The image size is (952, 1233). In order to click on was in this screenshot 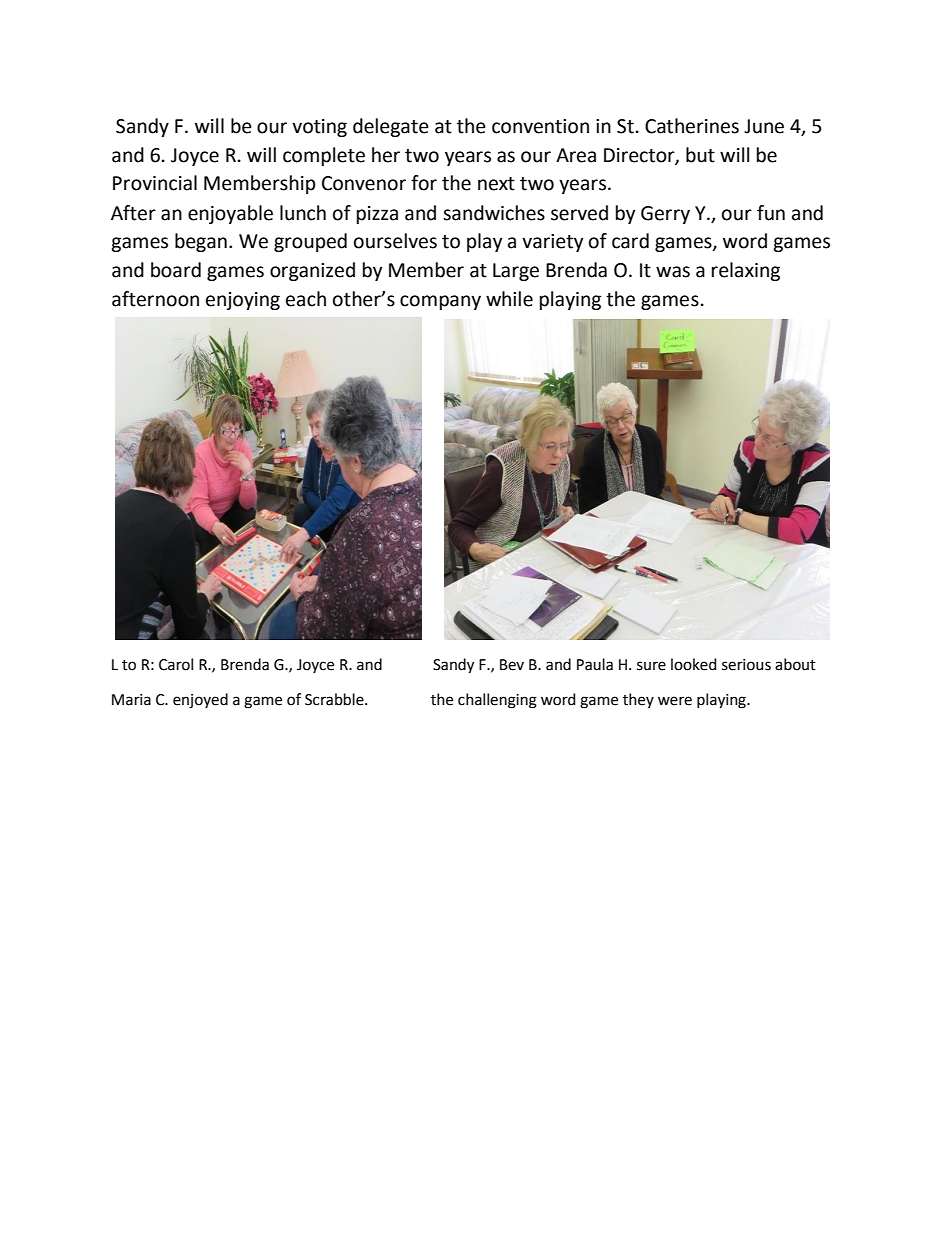, I will do `click(673, 272)`.
